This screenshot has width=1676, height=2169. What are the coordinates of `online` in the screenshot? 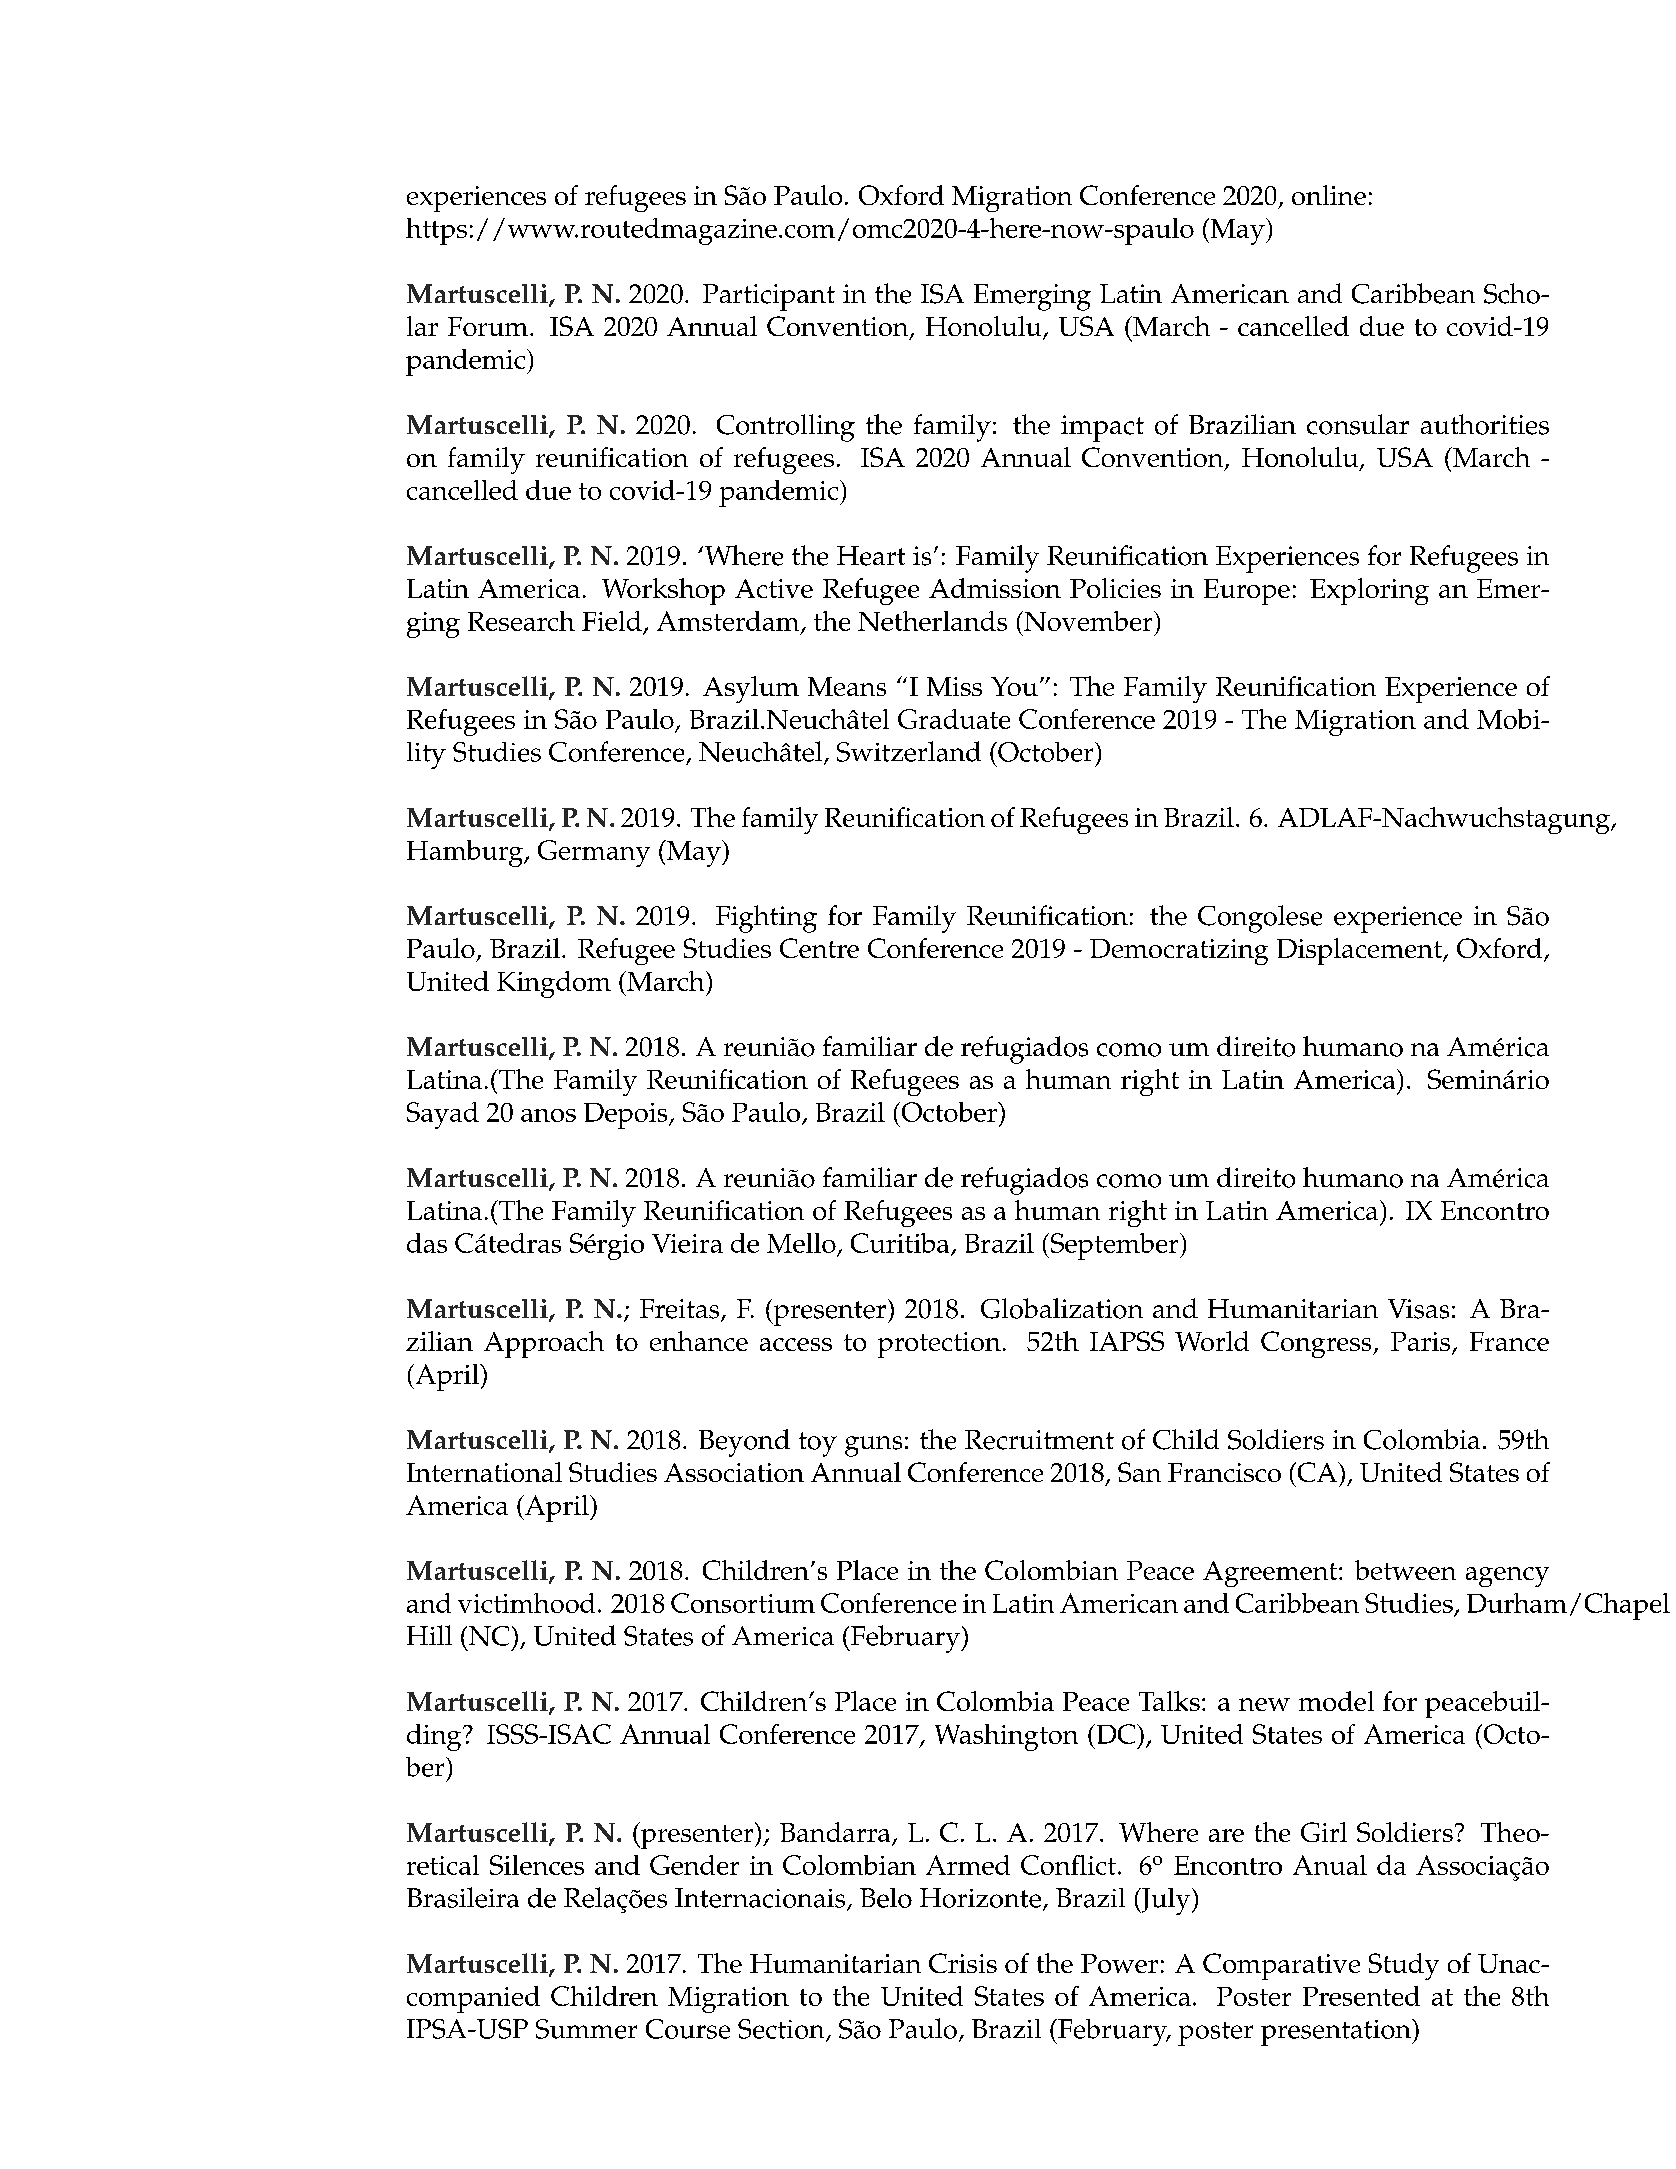 It's located at (1329, 195).
